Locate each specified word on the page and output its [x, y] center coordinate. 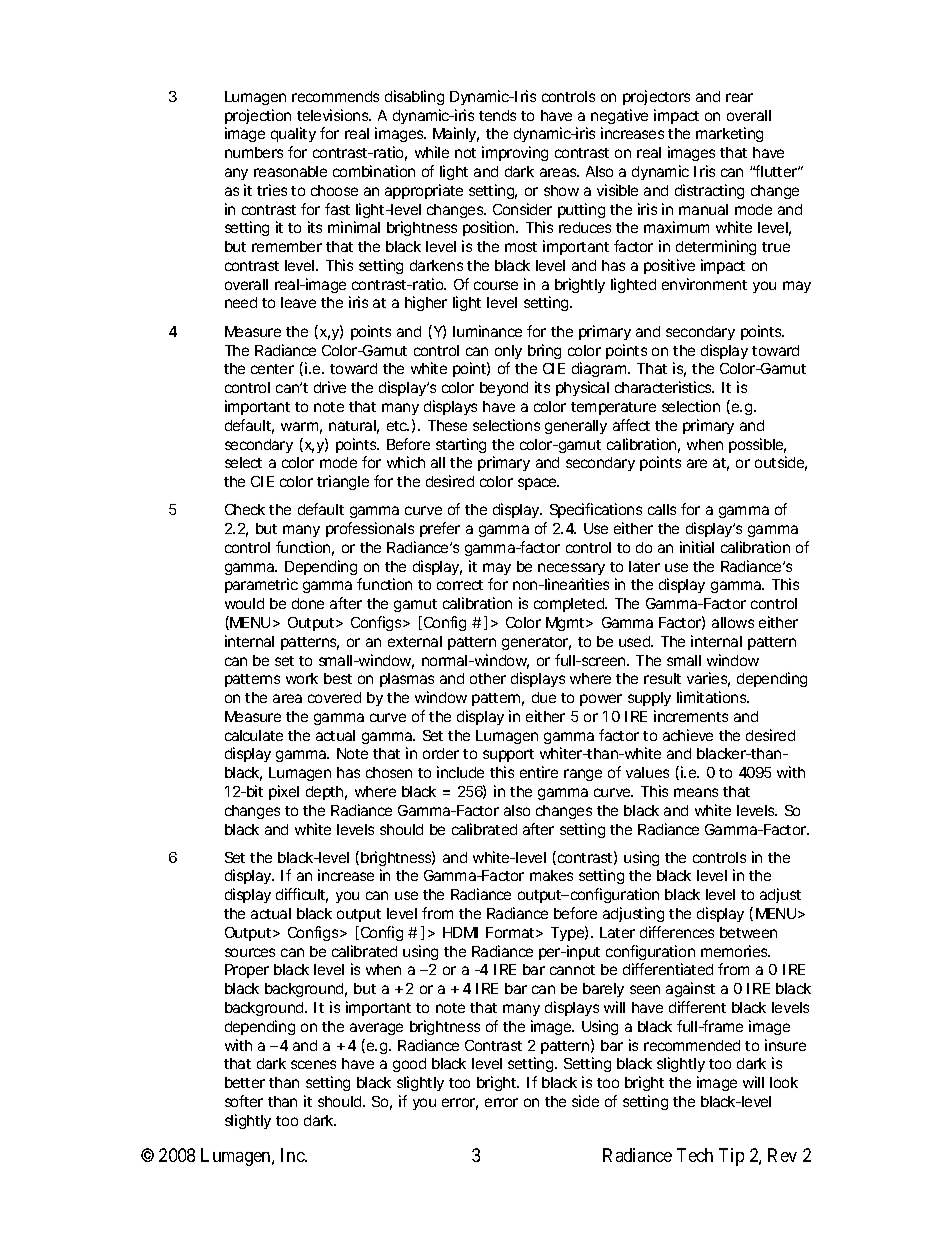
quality [293, 134]
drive [330, 387]
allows [733, 622]
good [409, 1065]
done [308, 603]
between [748, 932]
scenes [313, 1064]
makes [551, 875]
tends [497, 115]
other [488, 678]
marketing [729, 134]
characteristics [664, 387]
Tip [731, 1157]
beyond [504, 389]
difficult [302, 895]
